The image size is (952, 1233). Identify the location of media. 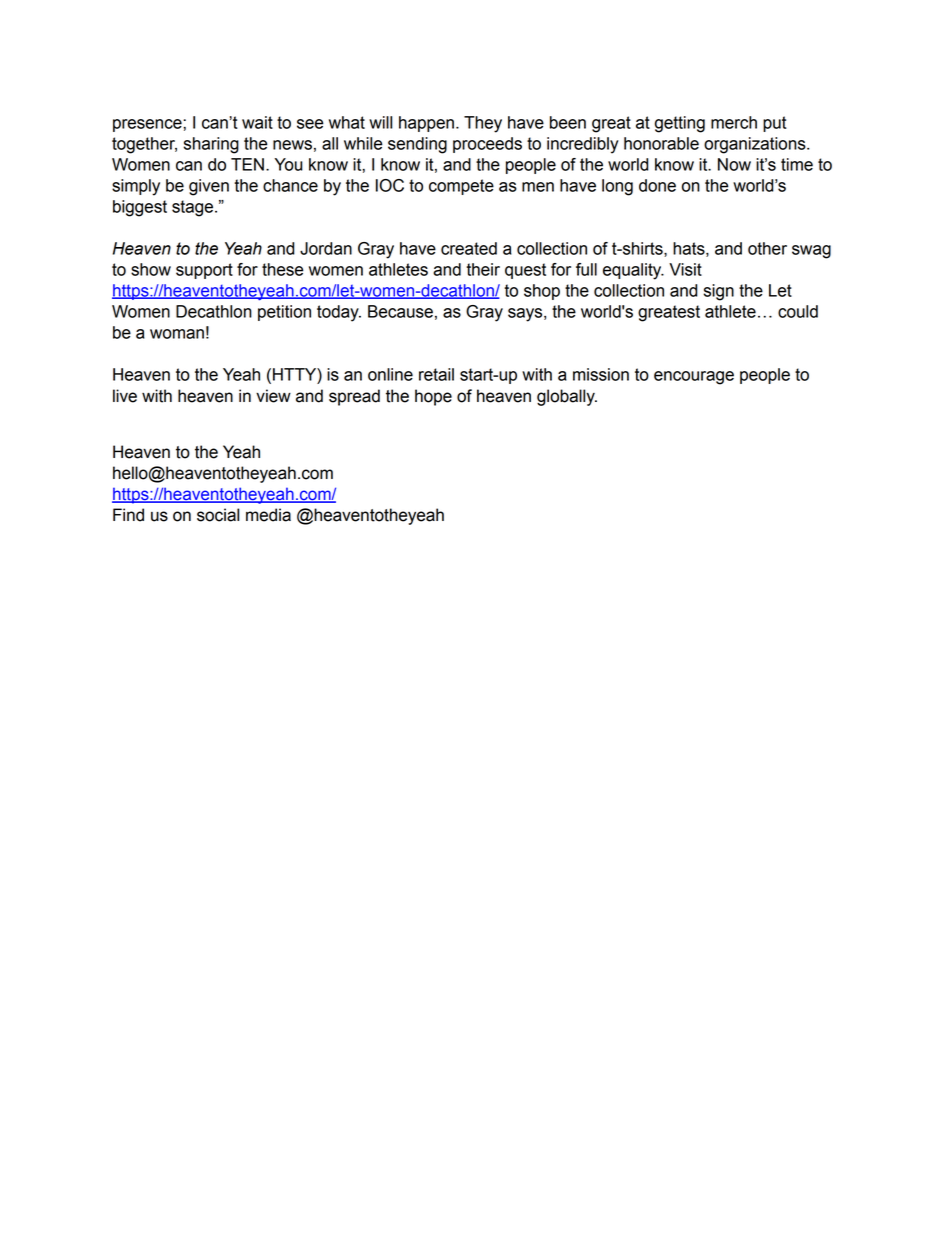
(268, 515).
